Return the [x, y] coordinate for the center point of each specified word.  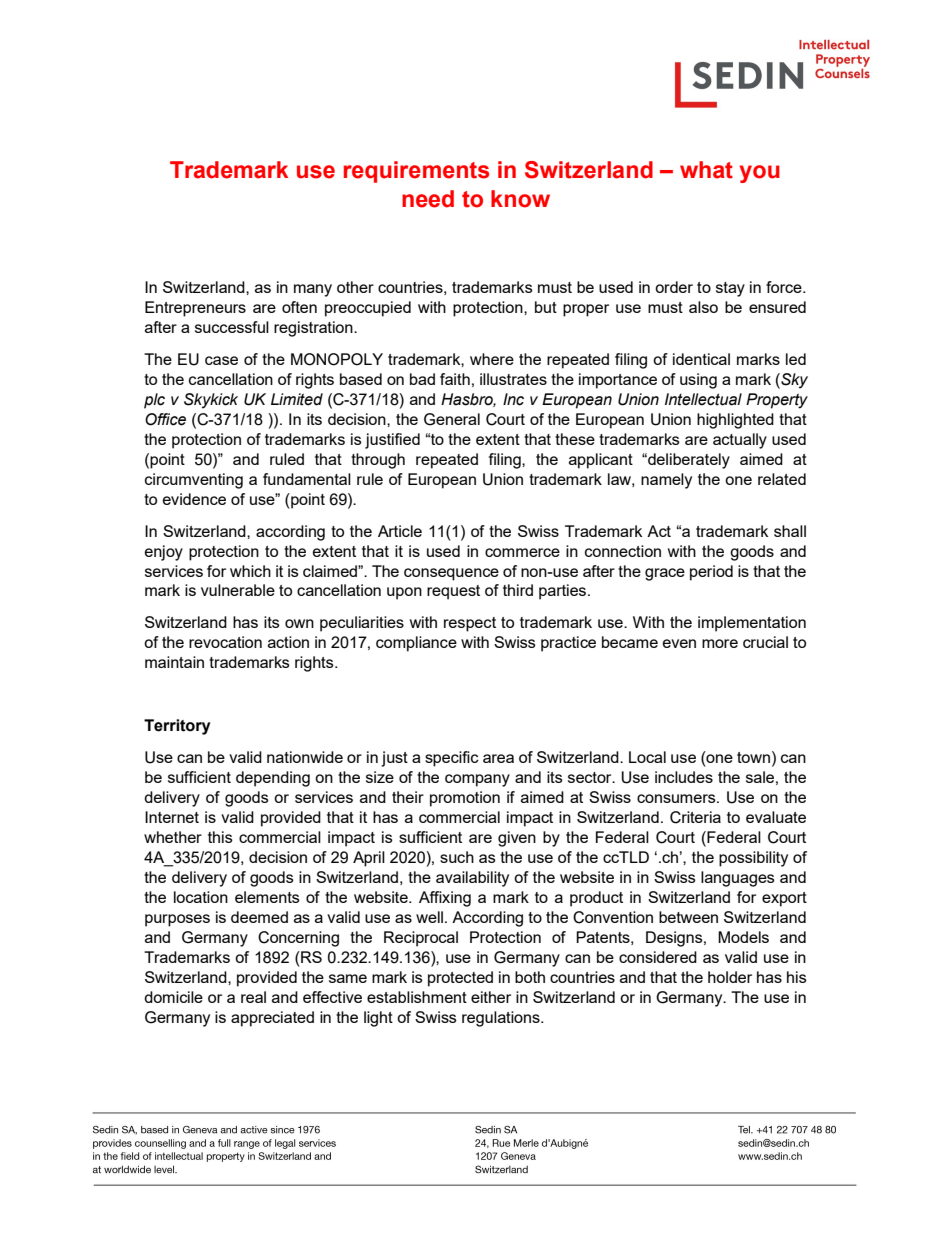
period [711, 573]
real [253, 997]
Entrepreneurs [195, 309]
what [706, 170]
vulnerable [238, 590]
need [428, 199]
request [453, 592]
